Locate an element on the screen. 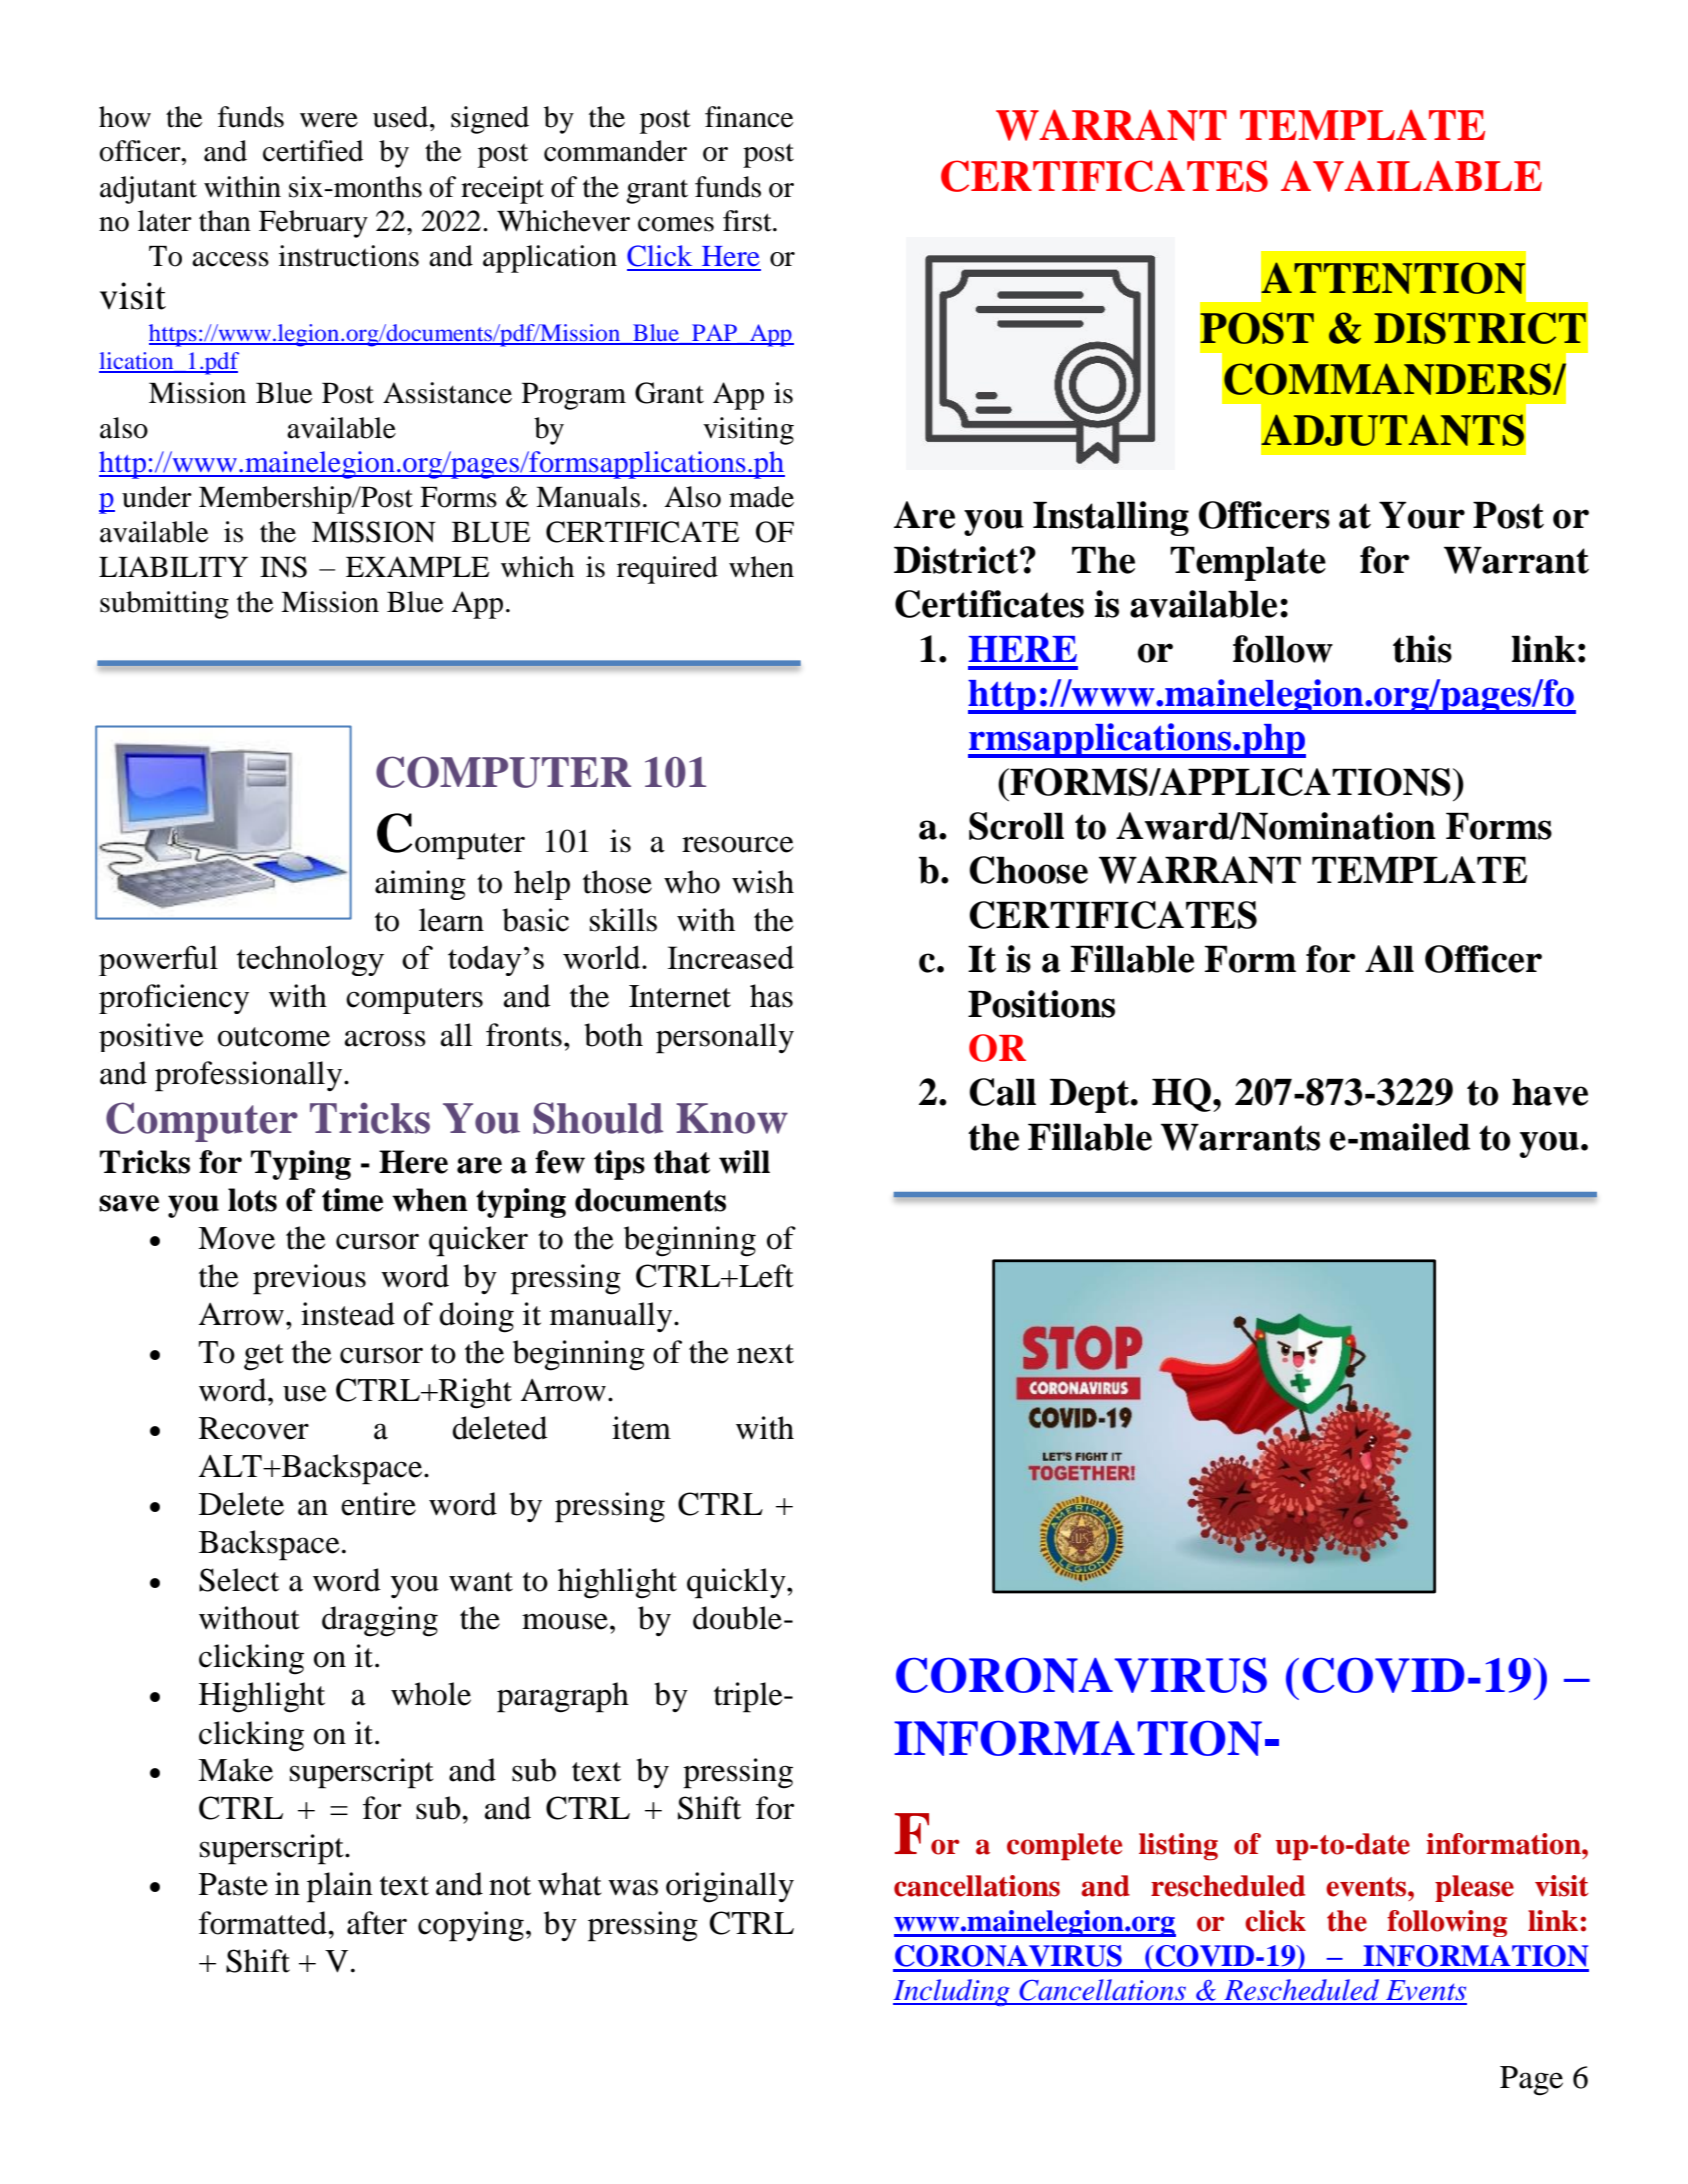 The height and width of the screenshot is (2184, 1688). certified is located at coordinates (313, 151).
